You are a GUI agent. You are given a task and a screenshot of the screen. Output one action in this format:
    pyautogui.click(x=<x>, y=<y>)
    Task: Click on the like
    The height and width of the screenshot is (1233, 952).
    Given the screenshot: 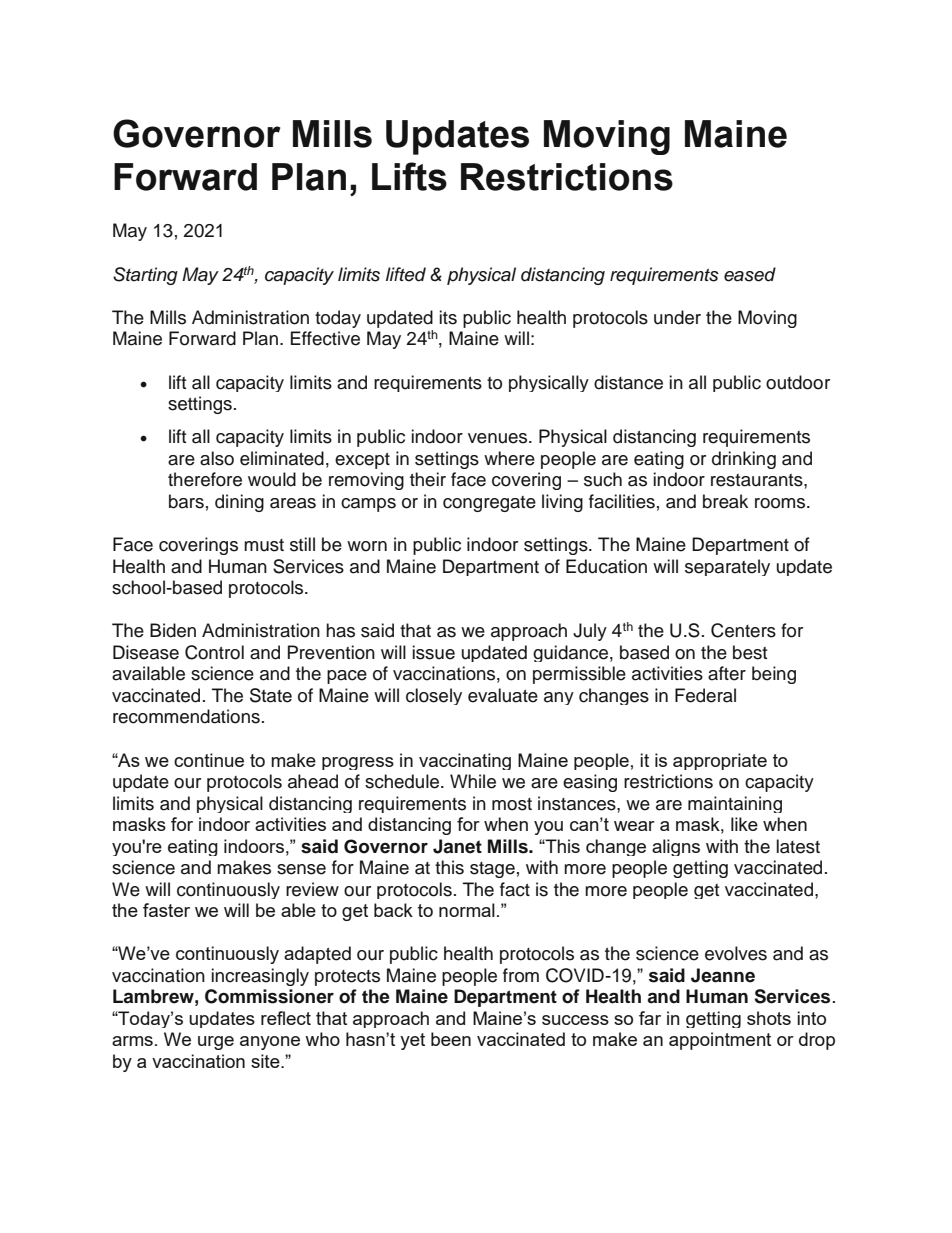 What is the action you would take?
    pyautogui.click(x=744, y=824)
